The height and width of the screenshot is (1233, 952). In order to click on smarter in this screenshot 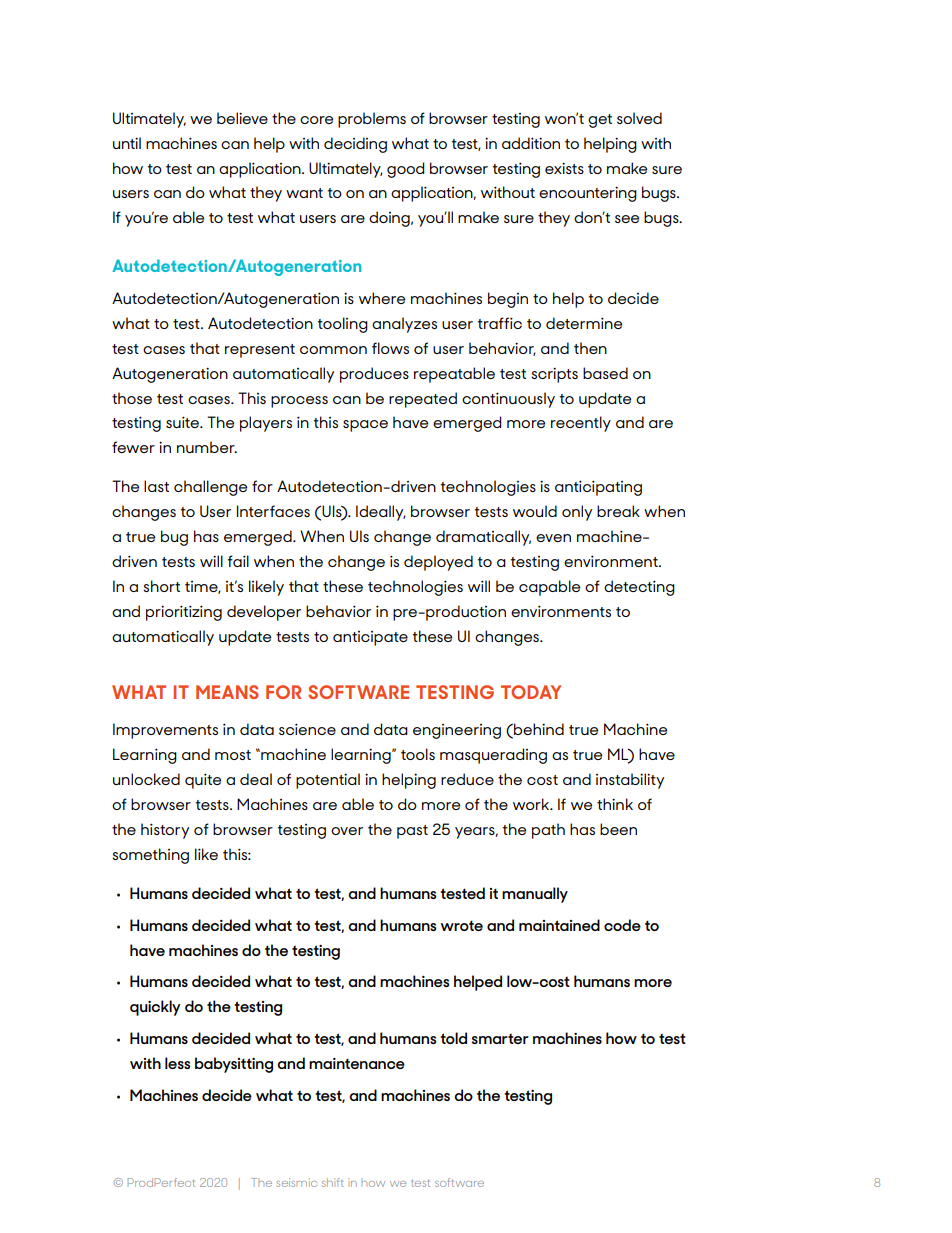, I will do `click(500, 1038)`.
